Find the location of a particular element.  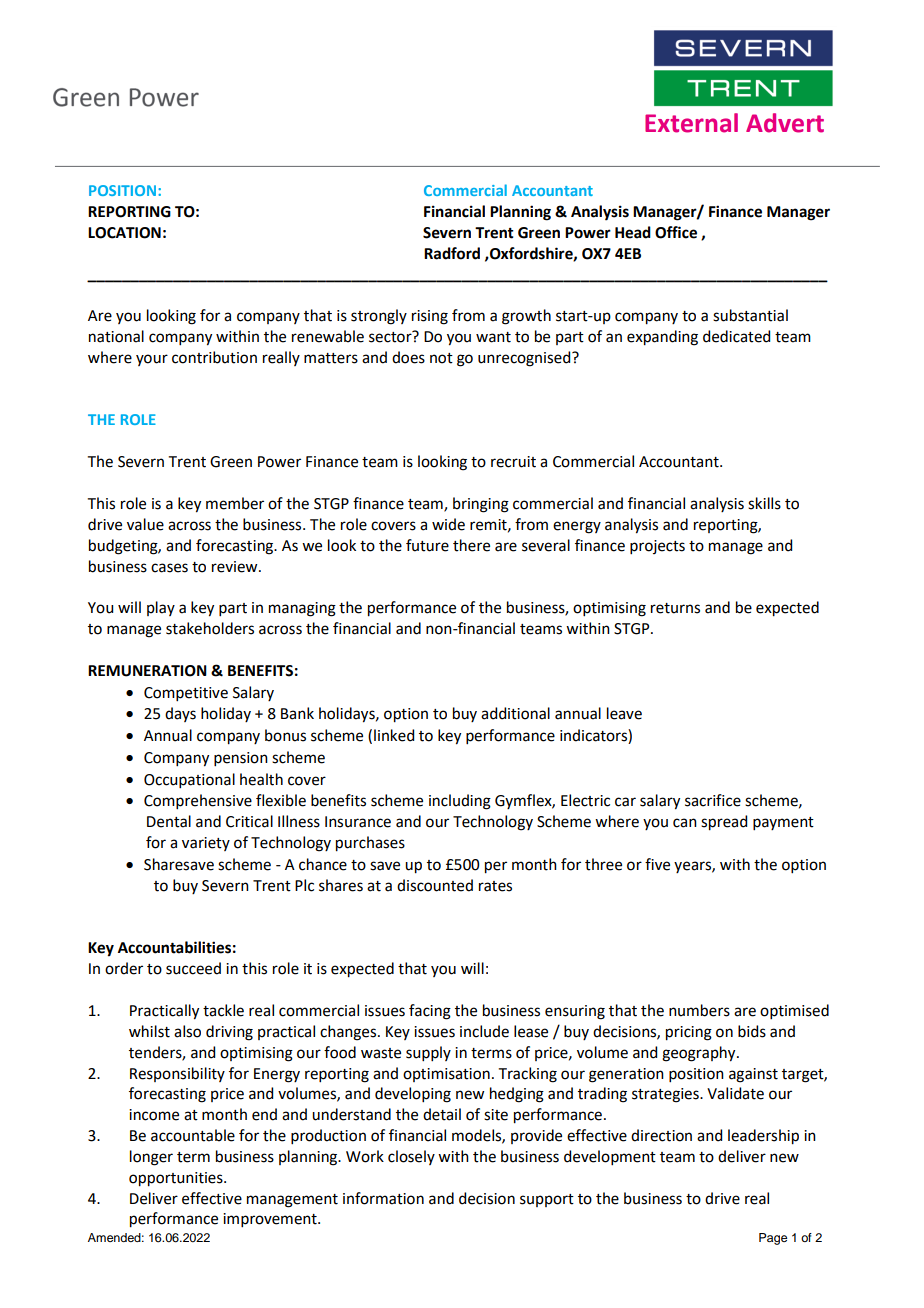

sacrifice is located at coordinates (713, 800).
